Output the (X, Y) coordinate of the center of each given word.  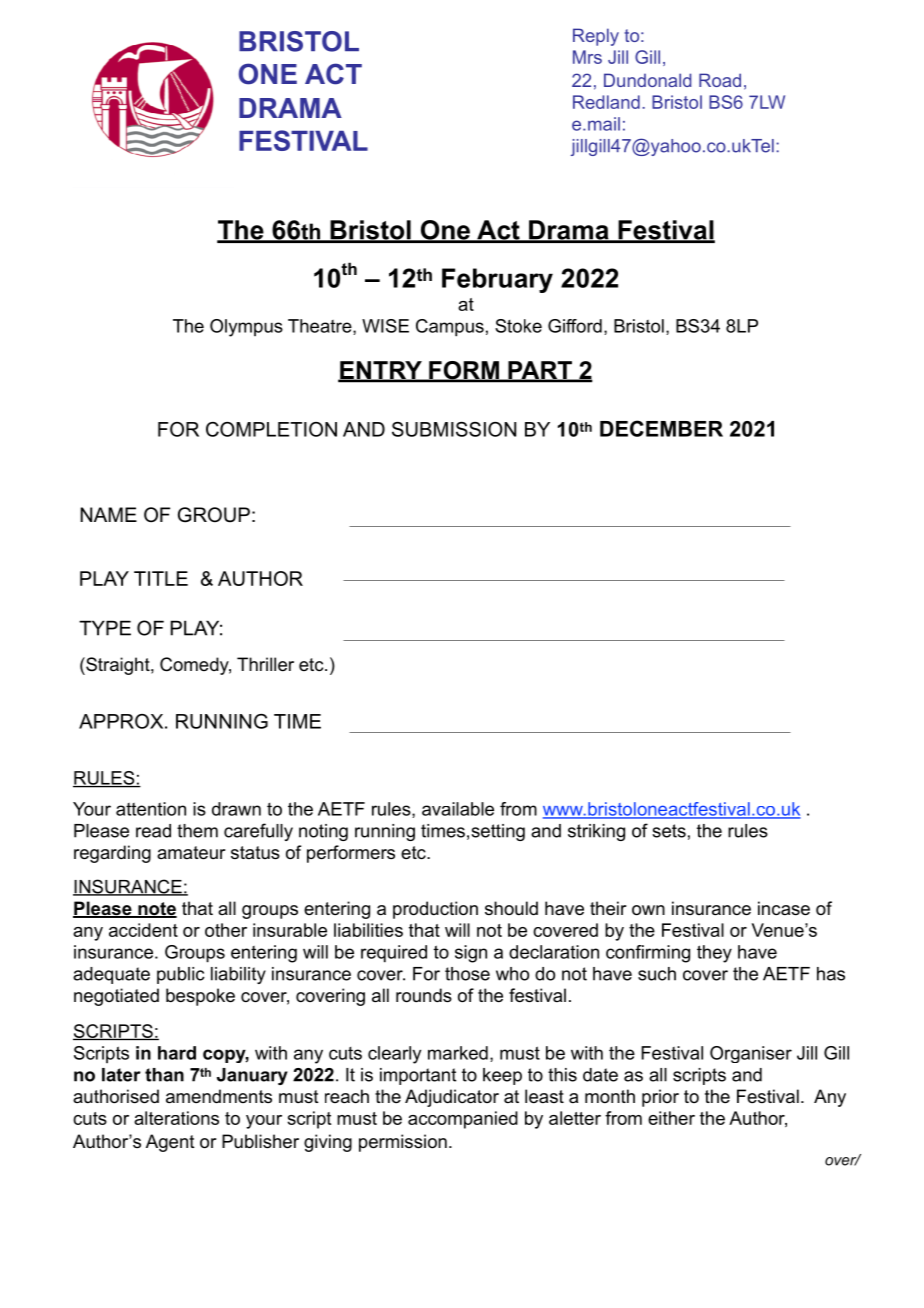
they (714, 954)
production (435, 910)
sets (669, 831)
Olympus (246, 328)
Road (720, 80)
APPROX (122, 721)
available (458, 809)
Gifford (575, 326)
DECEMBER (661, 428)
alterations (176, 1118)
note (156, 910)
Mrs (587, 57)
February (497, 280)
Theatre (321, 327)
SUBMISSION (454, 429)
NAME (108, 514)
